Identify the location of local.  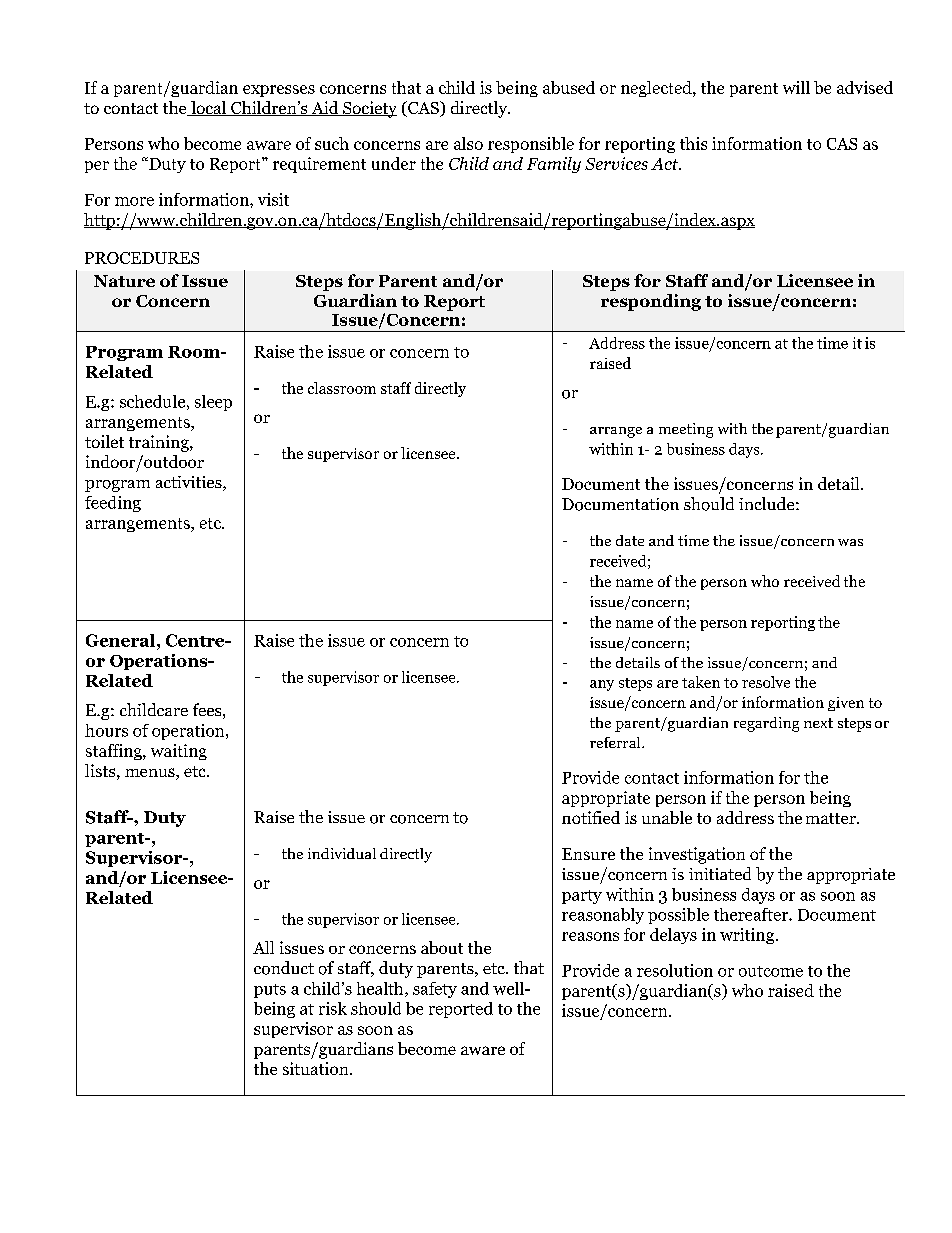
(209, 108).
